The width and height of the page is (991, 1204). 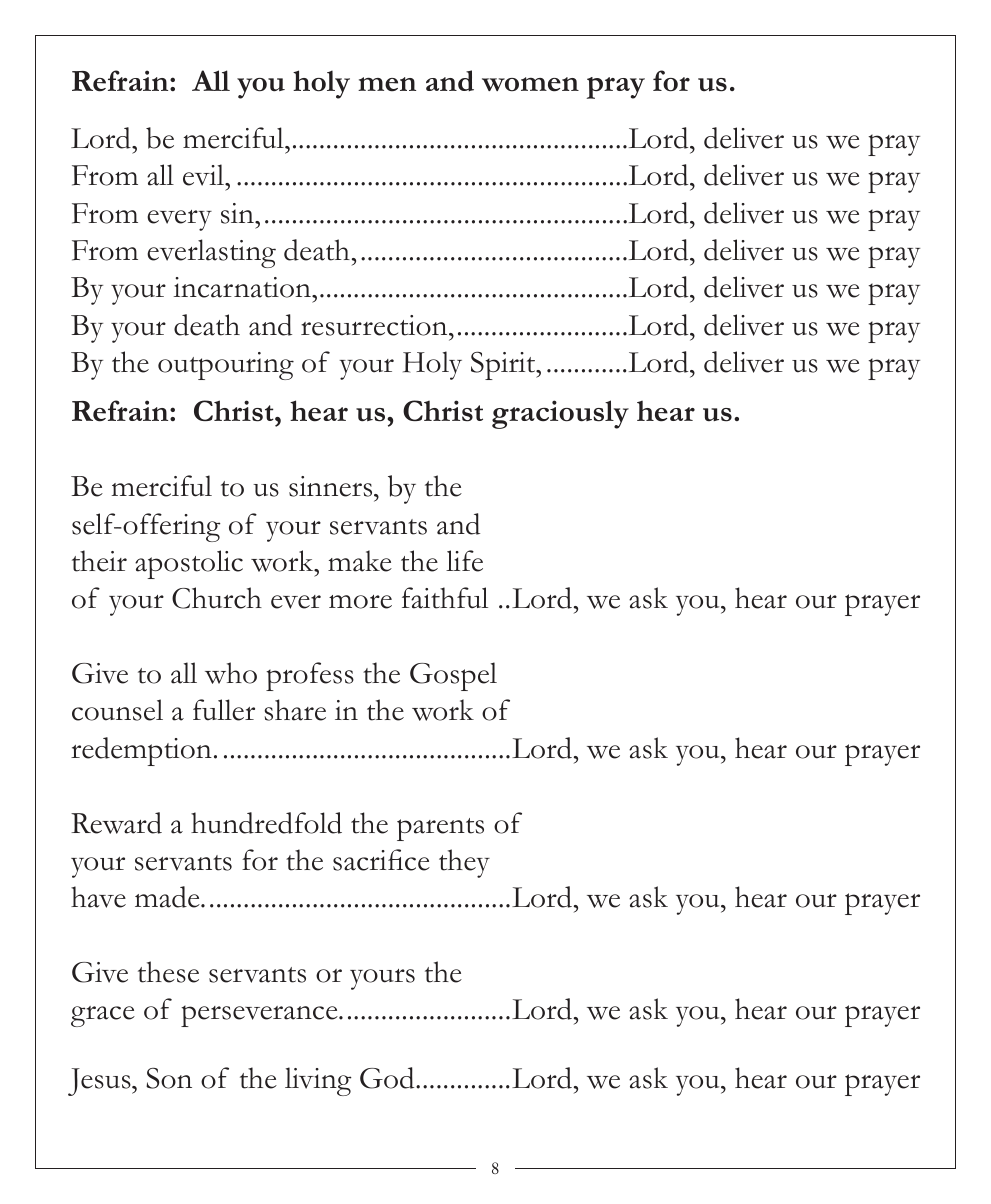 What do you see at coordinates (99, 561) in the page?
I see `their` at bounding box center [99, 561].
